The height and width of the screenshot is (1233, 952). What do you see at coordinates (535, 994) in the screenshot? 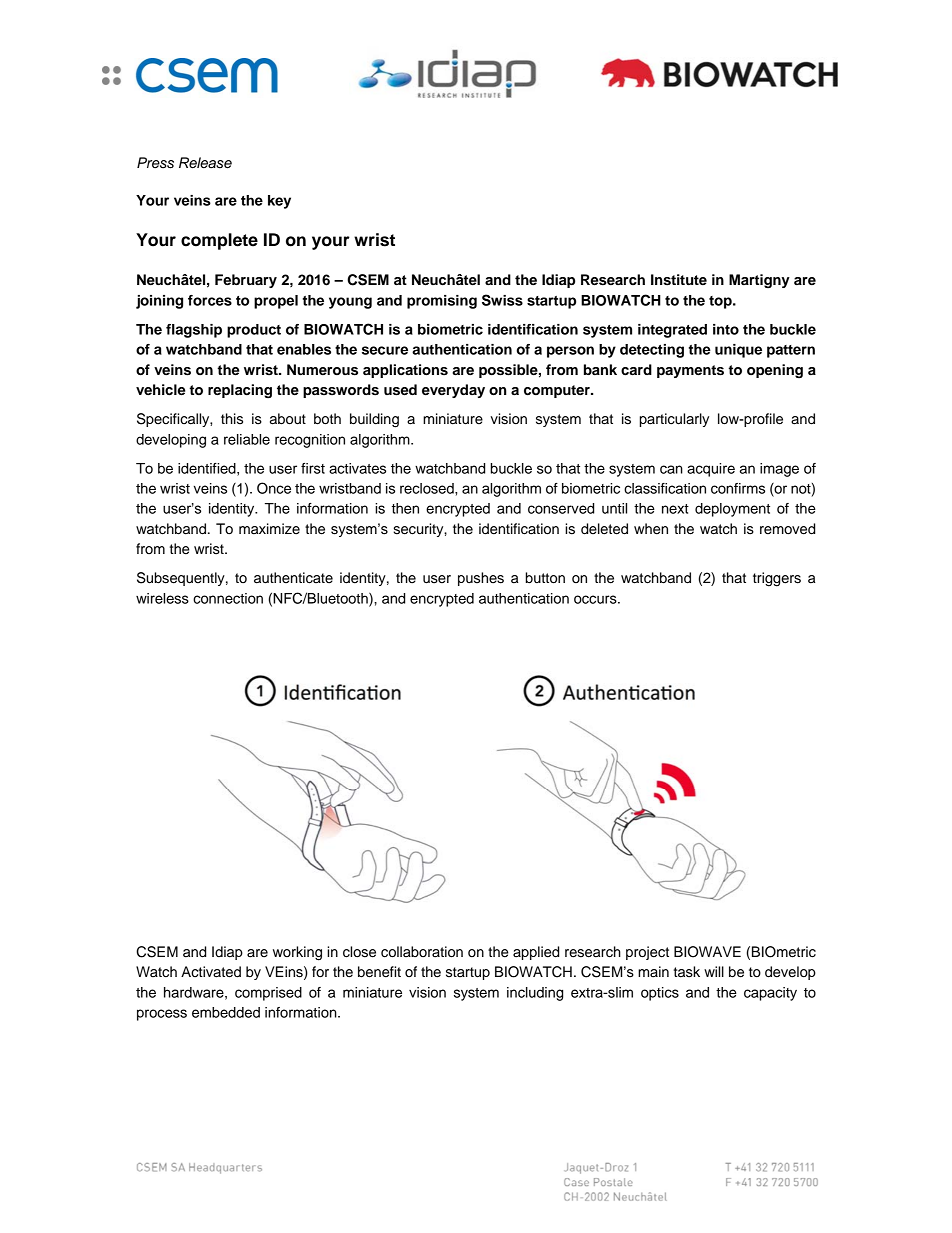
I see `including` at bounding box center [535, 994].
